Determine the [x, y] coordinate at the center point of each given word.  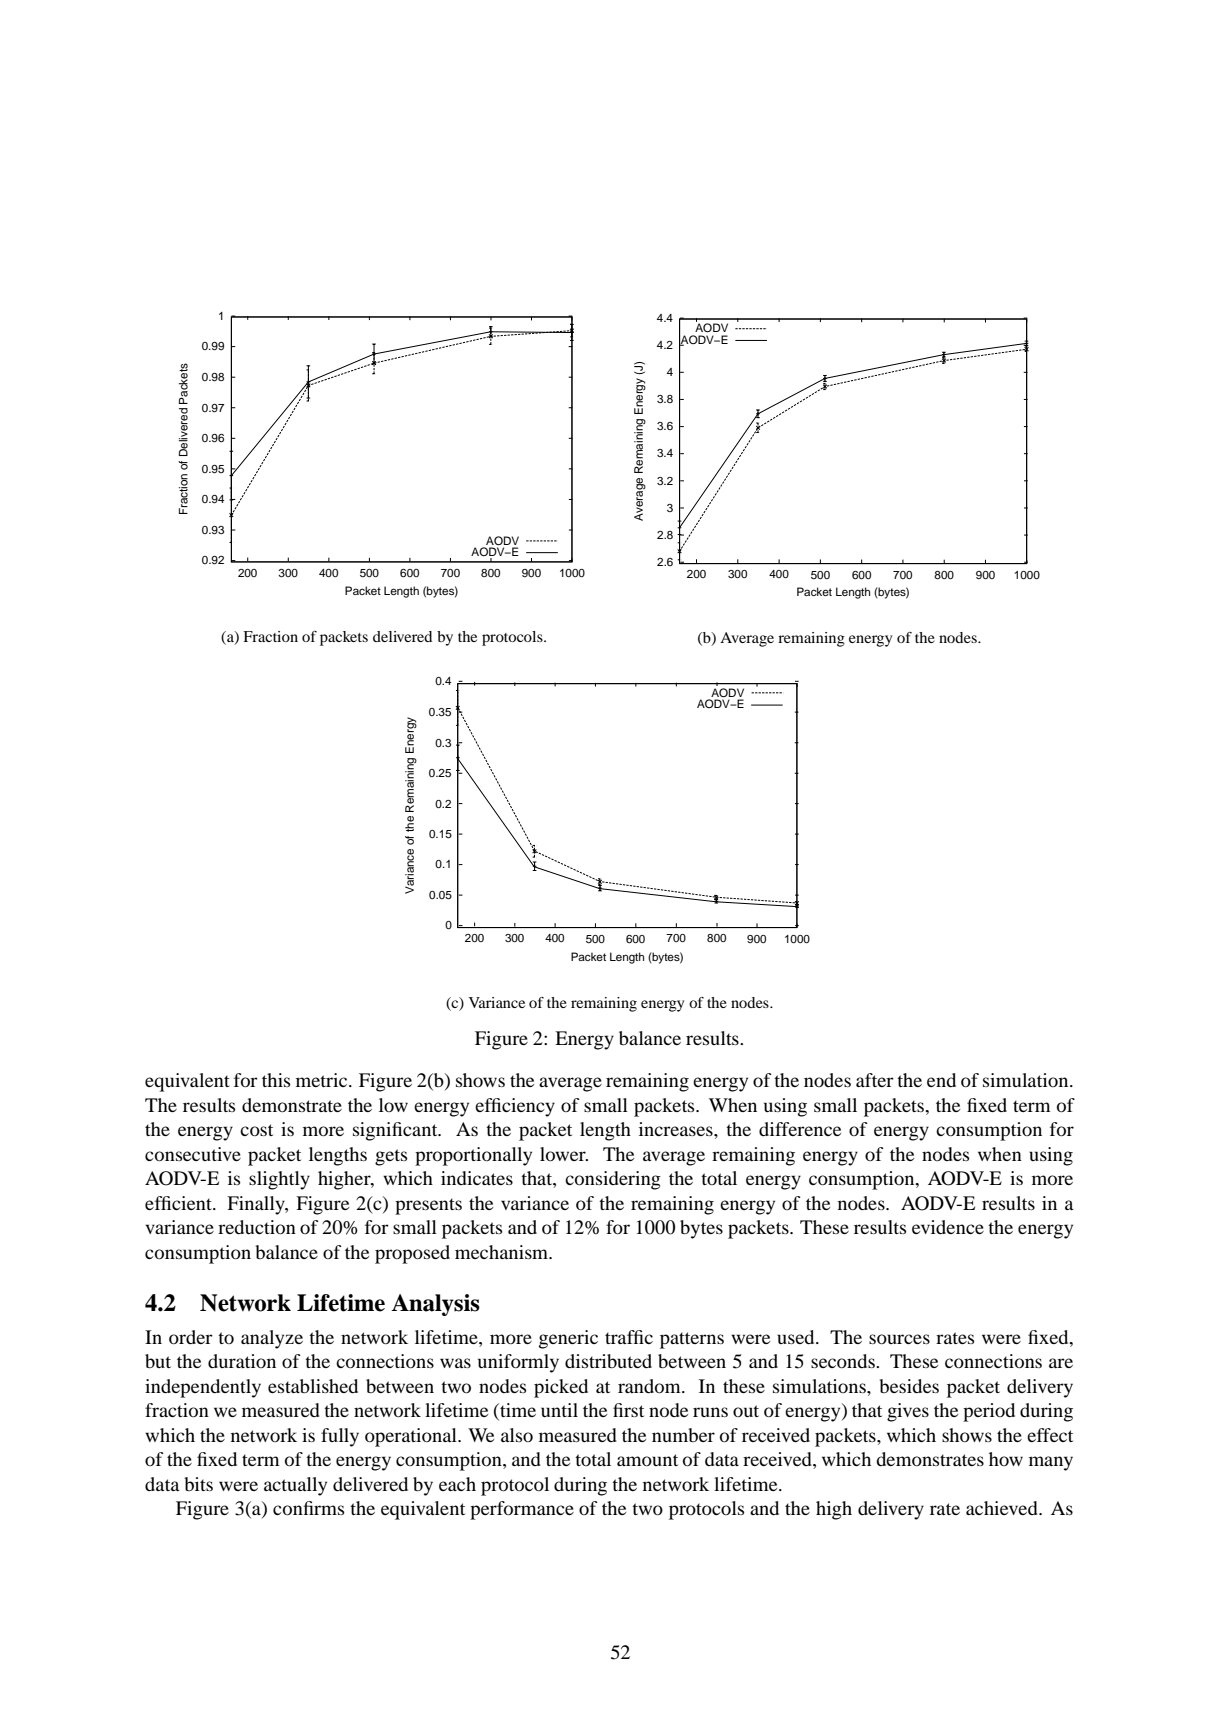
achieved [1003, 1508]
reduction [257, 1227]
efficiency [515, 1107]
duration [242, 1361]
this [276, 1080]
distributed [608, 1361]
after [875, 1080]
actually [295, 1486]
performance [522, 1510]
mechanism [503, 1252]
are [1061, 1363]
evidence [948, 1227]
